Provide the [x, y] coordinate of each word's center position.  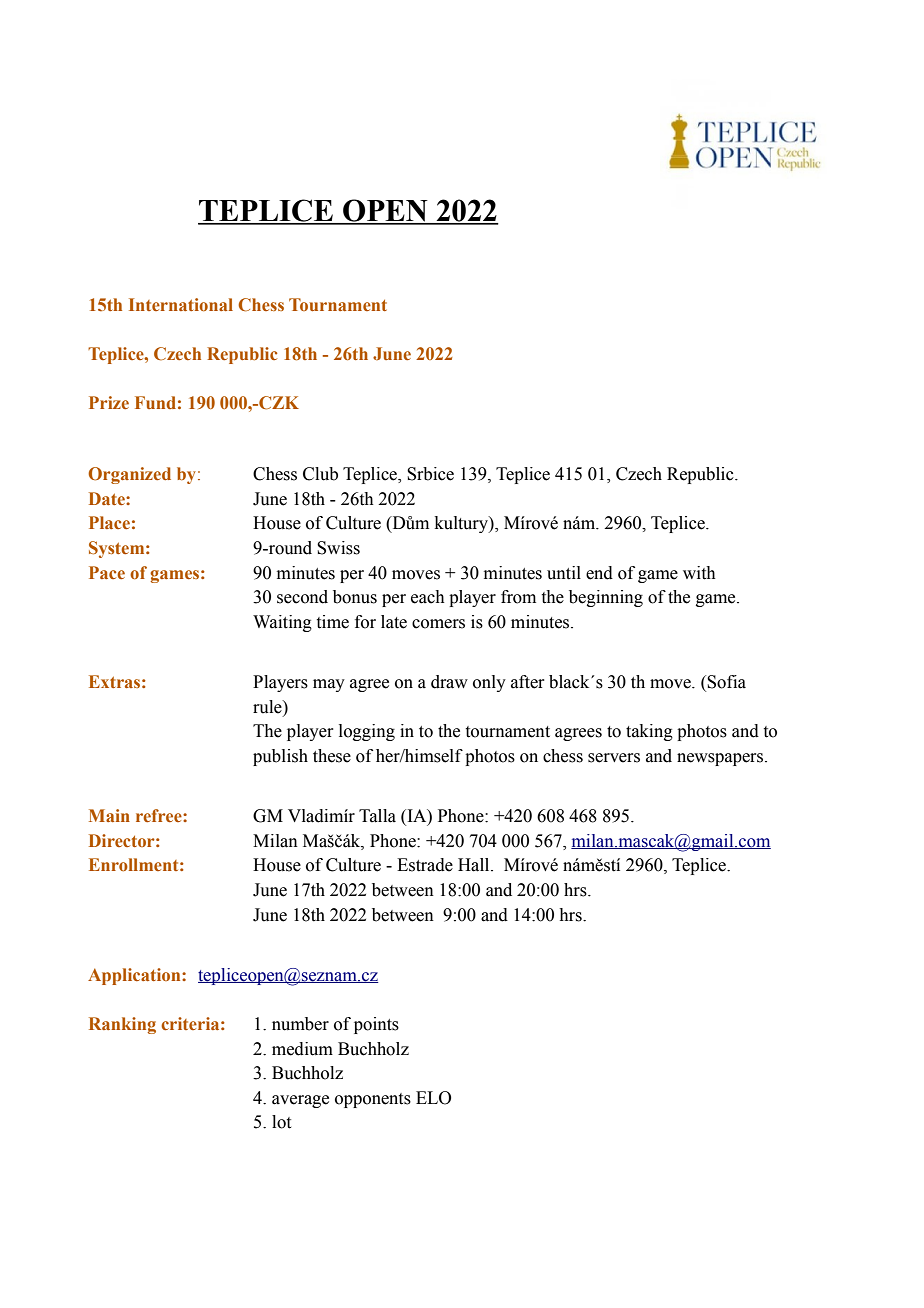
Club [320, 474]
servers [614, 758]
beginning [606, 598]
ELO [433, 1098]
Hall [475, 865]
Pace [107, 572]
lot [281, 1122]
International [181, 304]
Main [109, 815]
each [428, 597]
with [699, 573]
